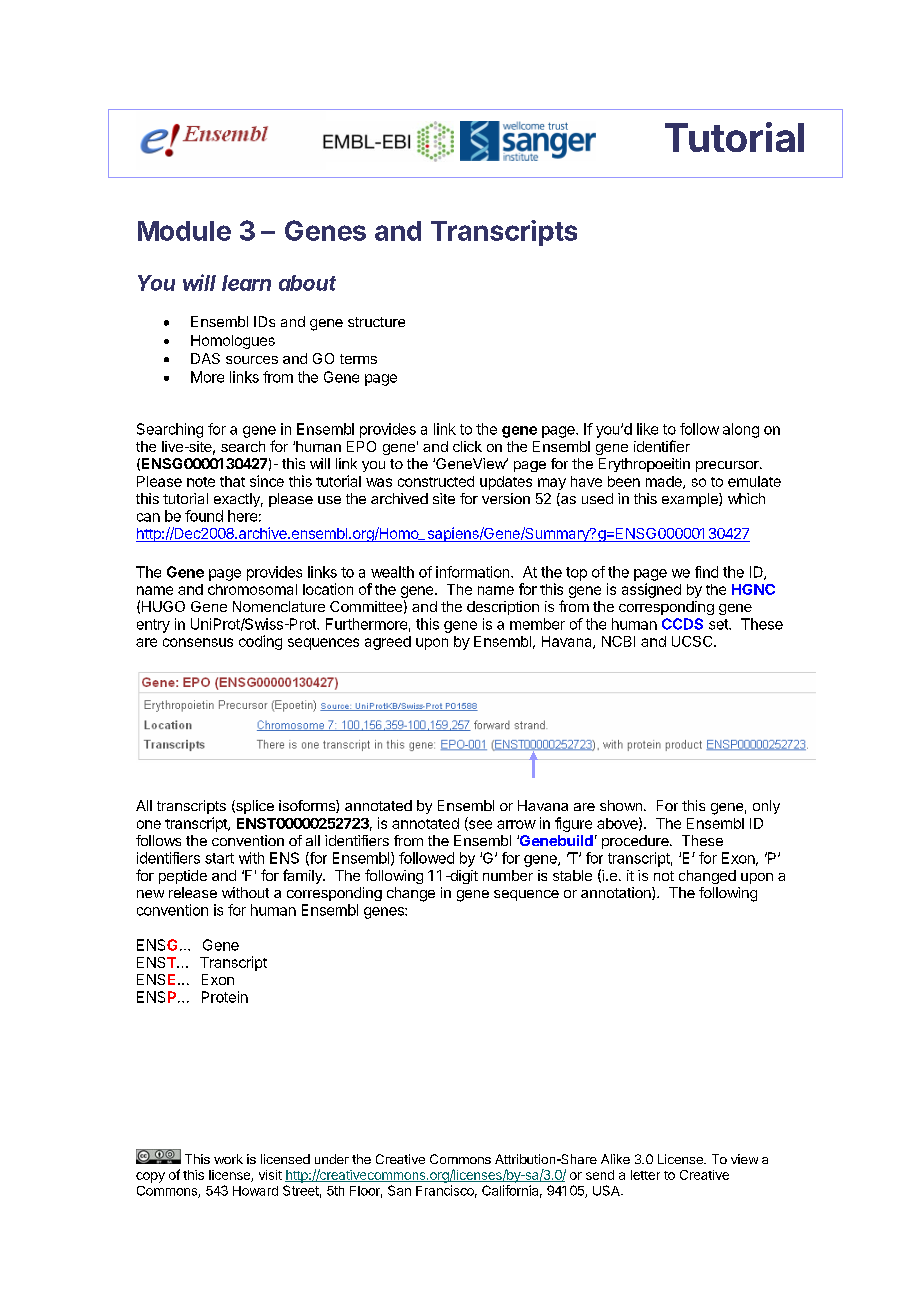 This screenshot has width=924, height=1308. I want to click on annotation, so click(617, 893).
